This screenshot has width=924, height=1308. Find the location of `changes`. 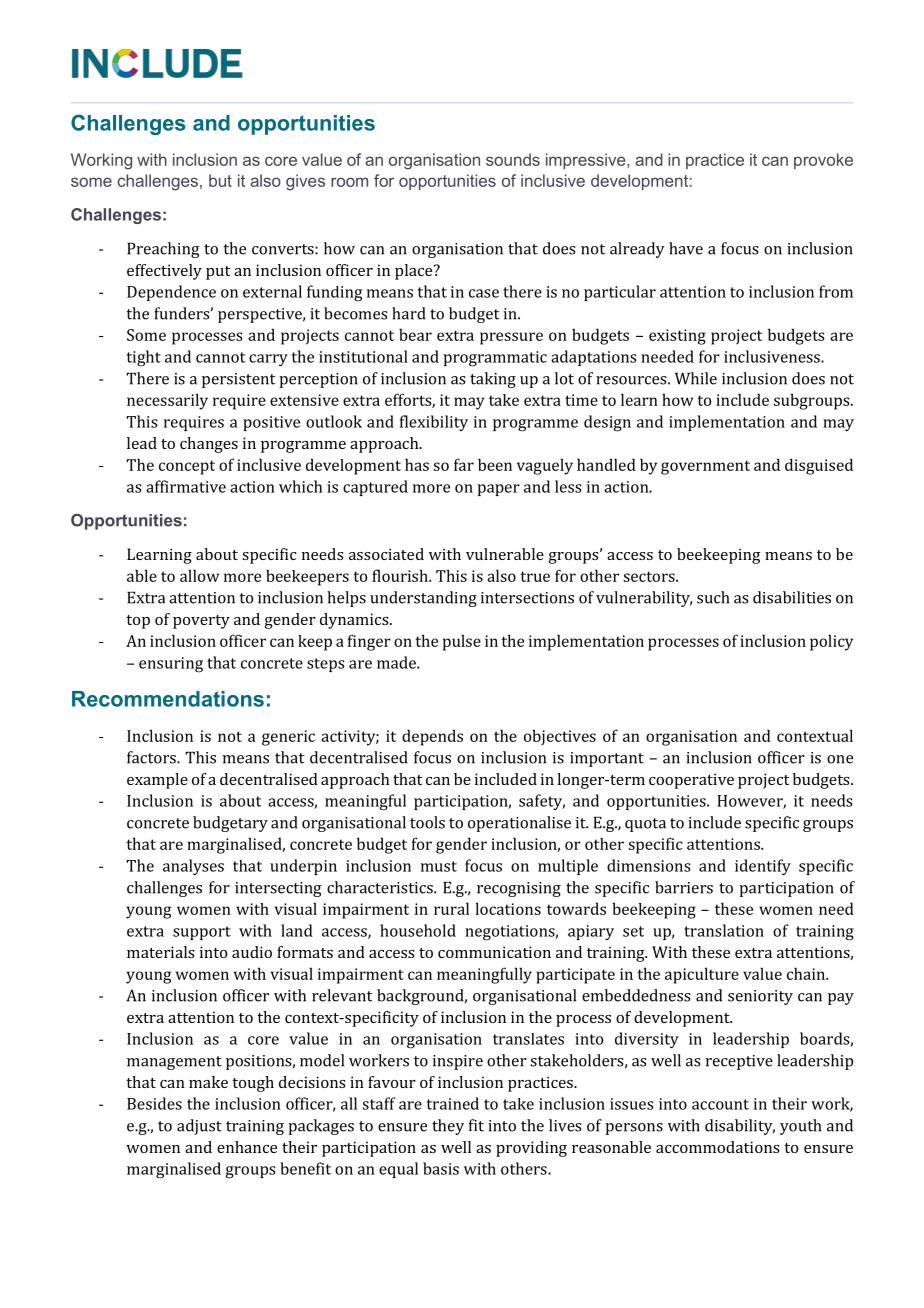

changes is located at coordinates (209, 445).
